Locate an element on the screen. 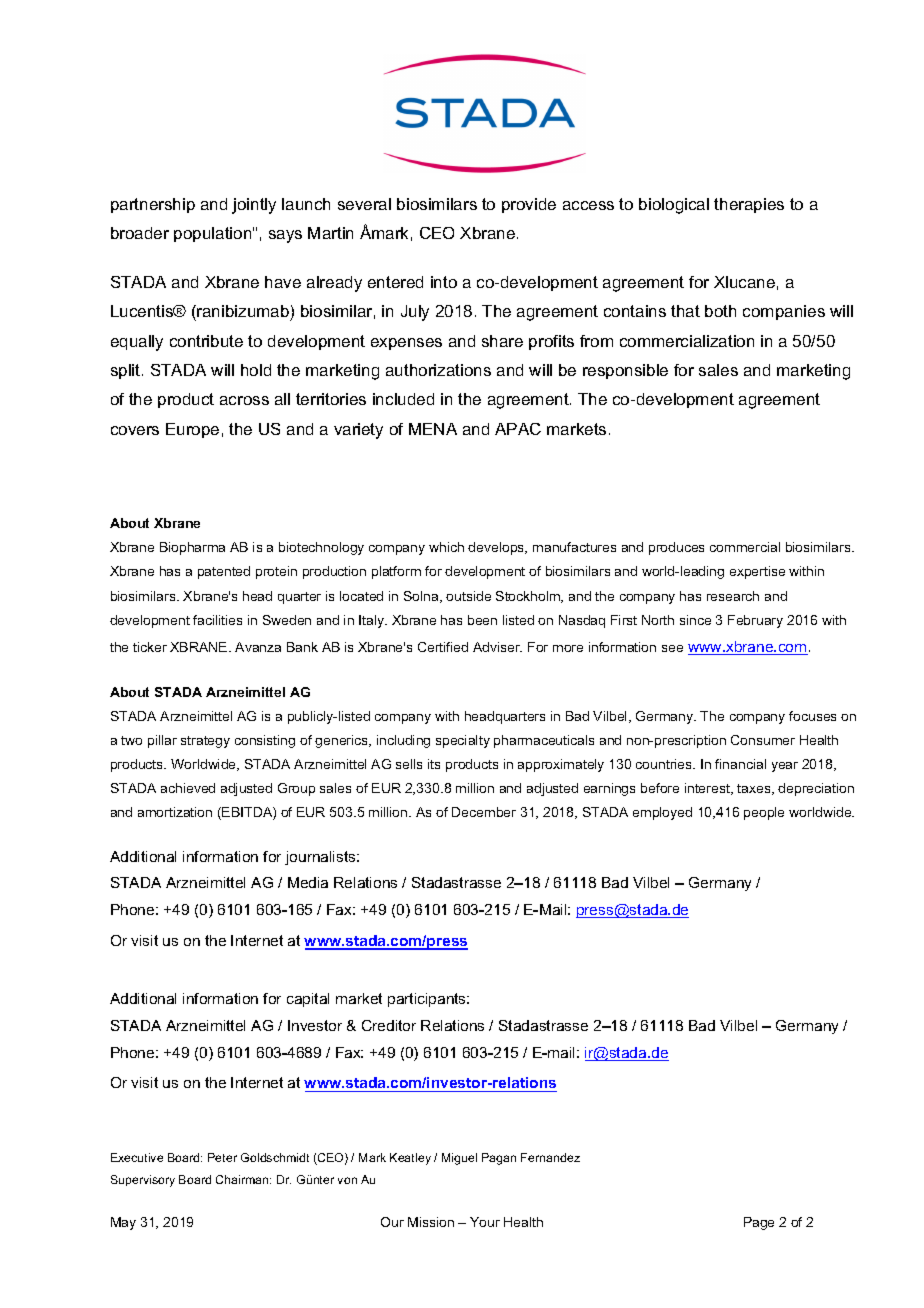 The height and width of the screenshot is (1308, 924). into is located at coordinates (444, 282).
